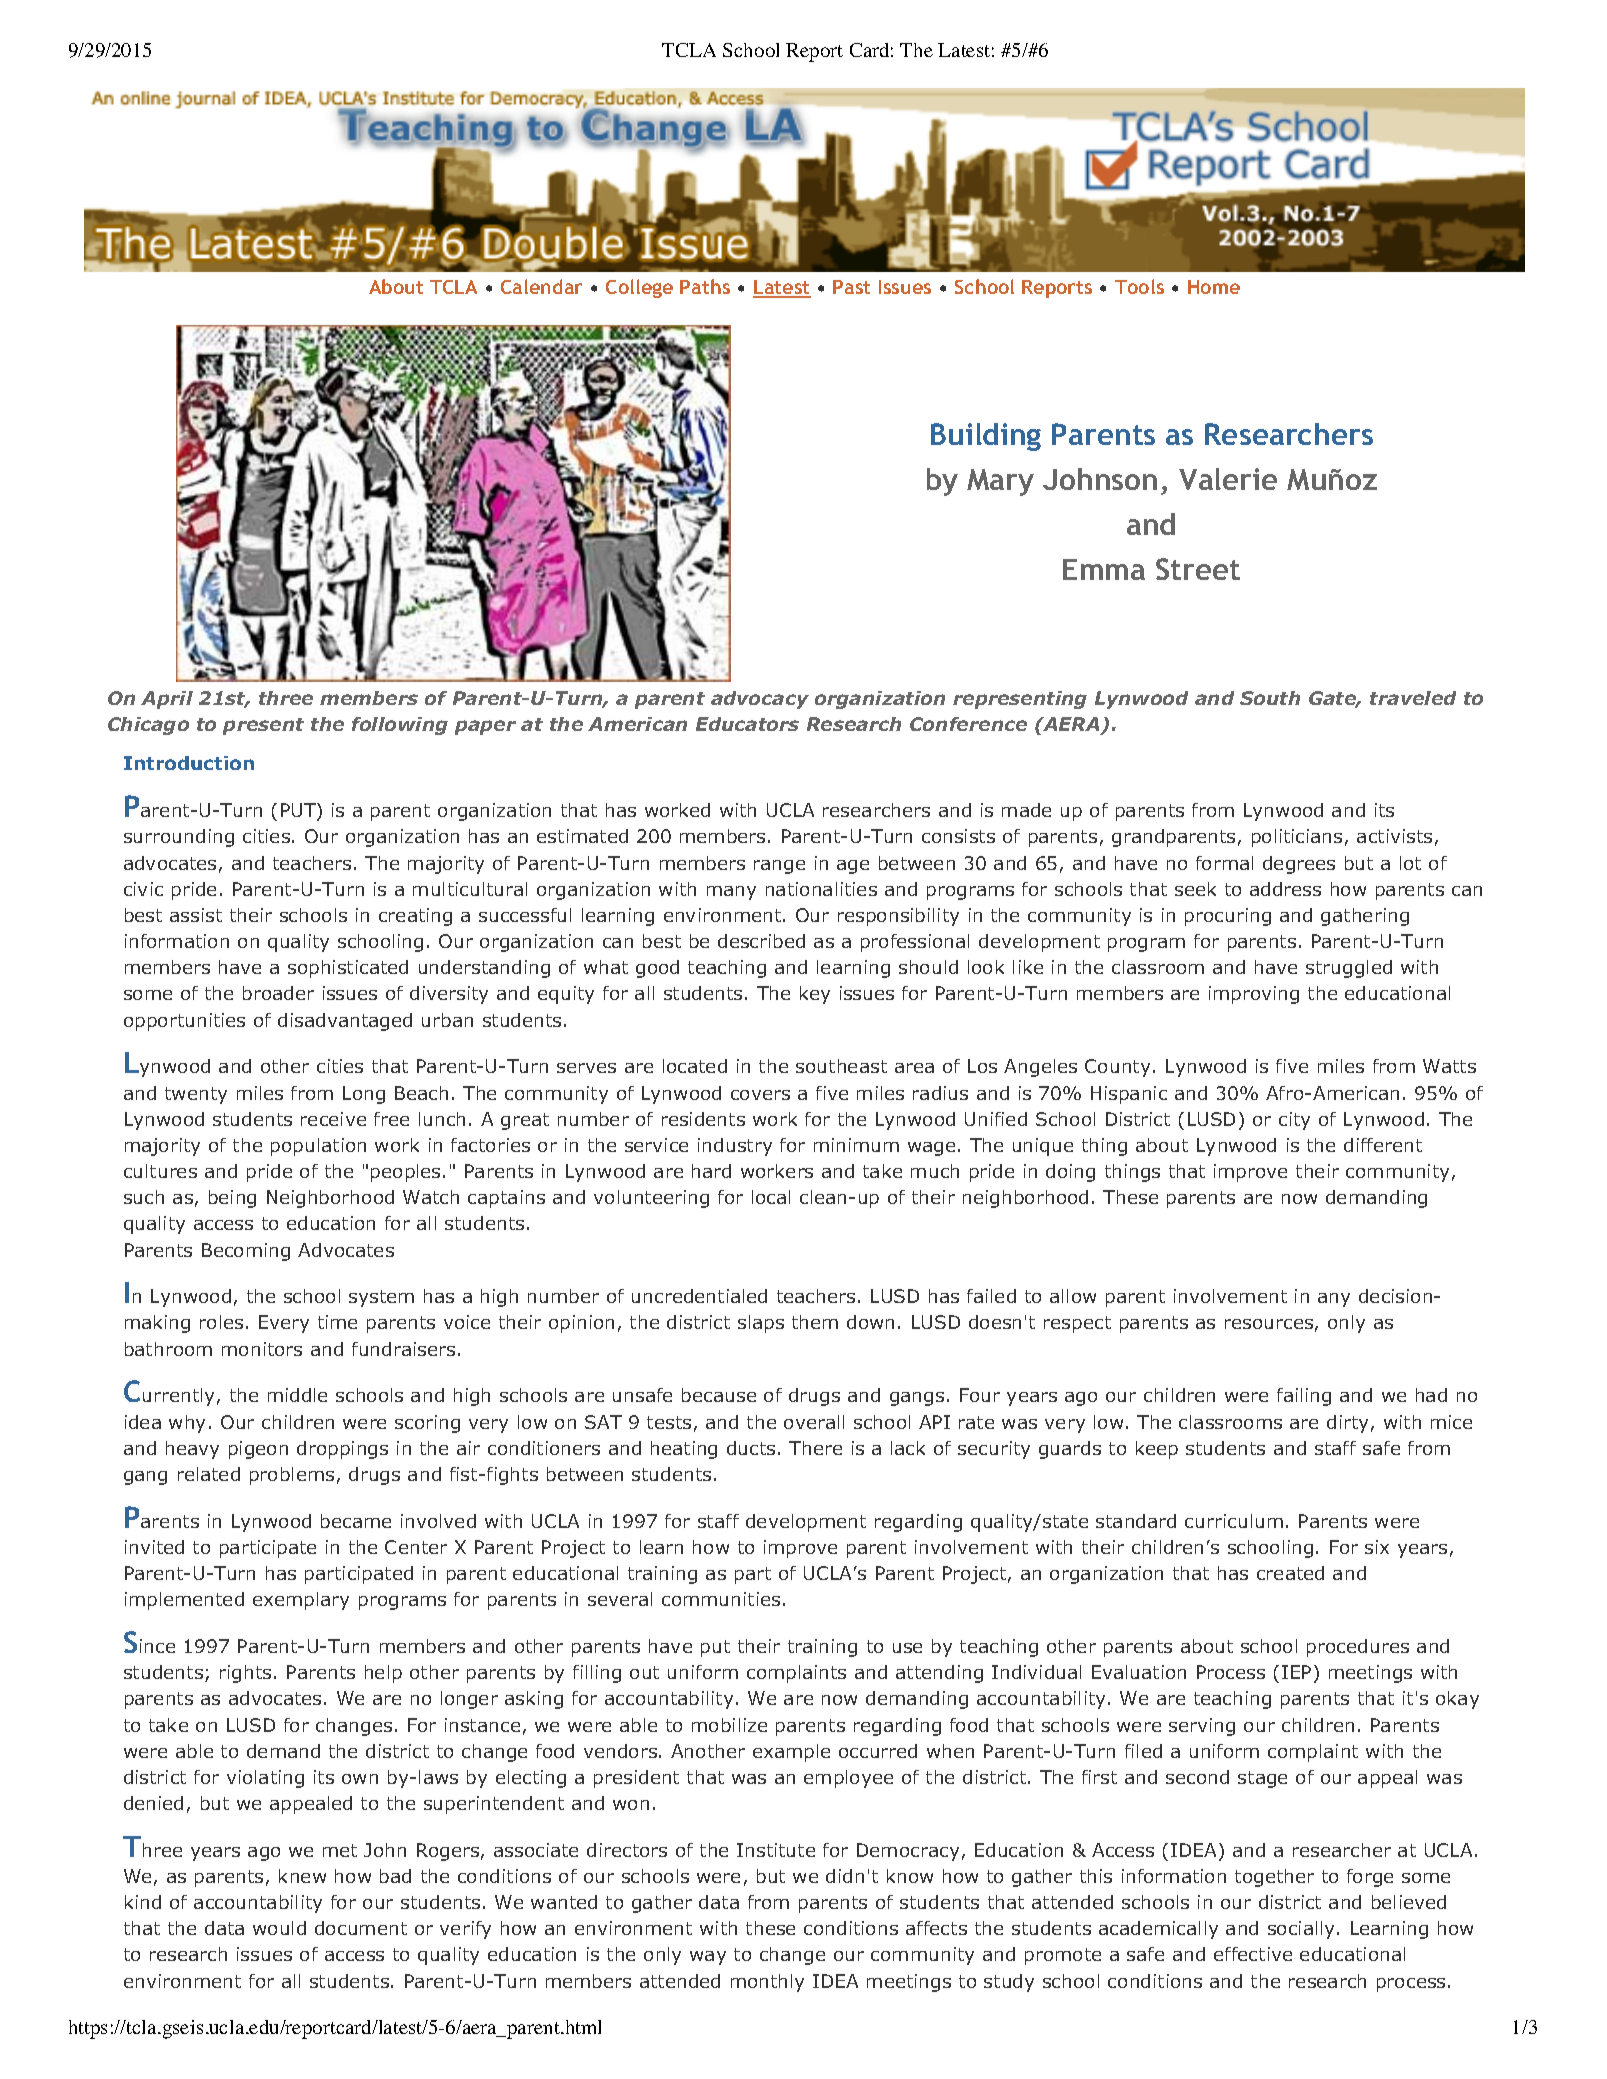 The image size is (1607, 2079). What do you see at coordinates (639, 288) in the screenshot?
I see `College` at bounding box center [639, 288].
